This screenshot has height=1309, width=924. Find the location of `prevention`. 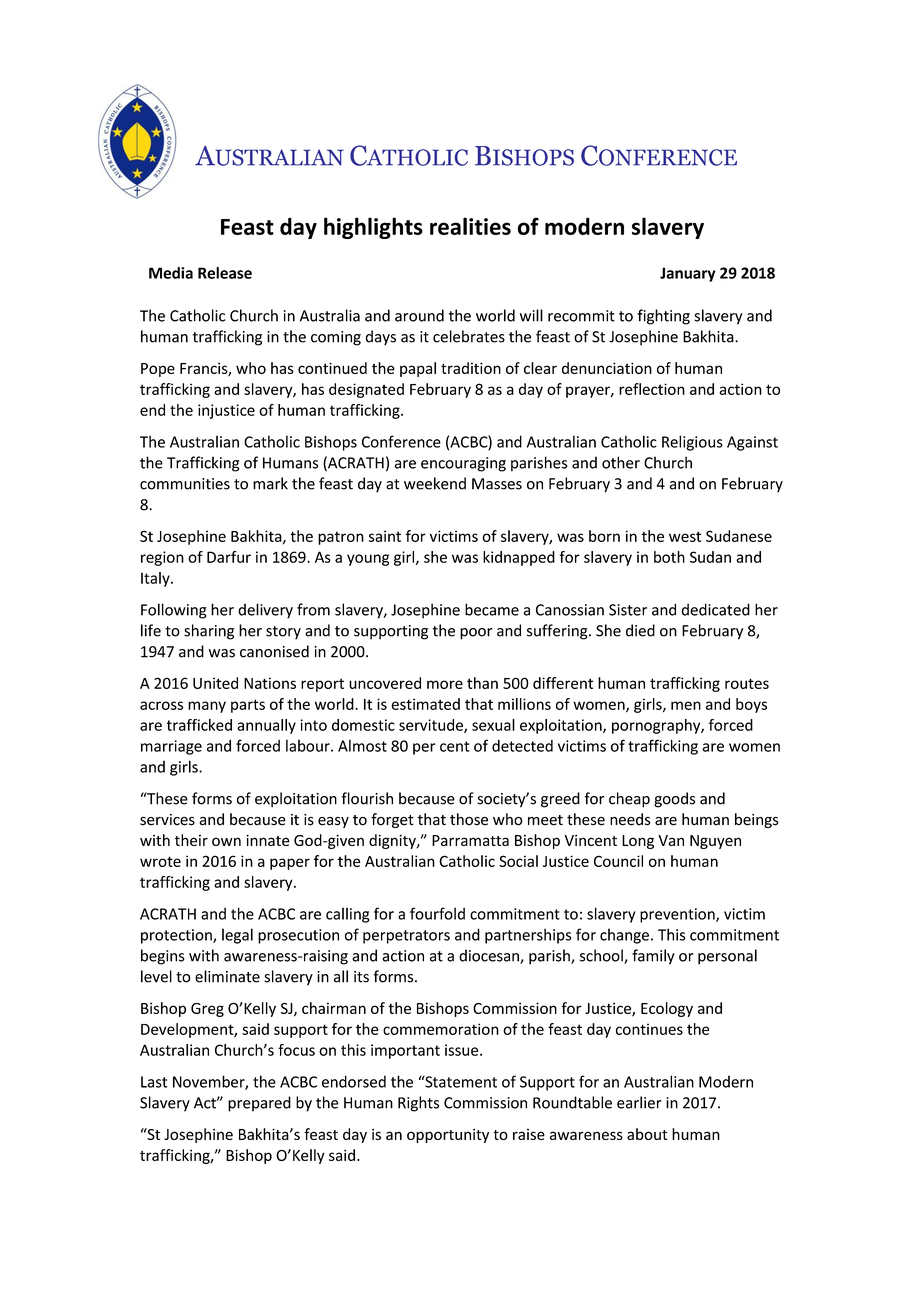

prevention is located at coordinates (678, 915).
